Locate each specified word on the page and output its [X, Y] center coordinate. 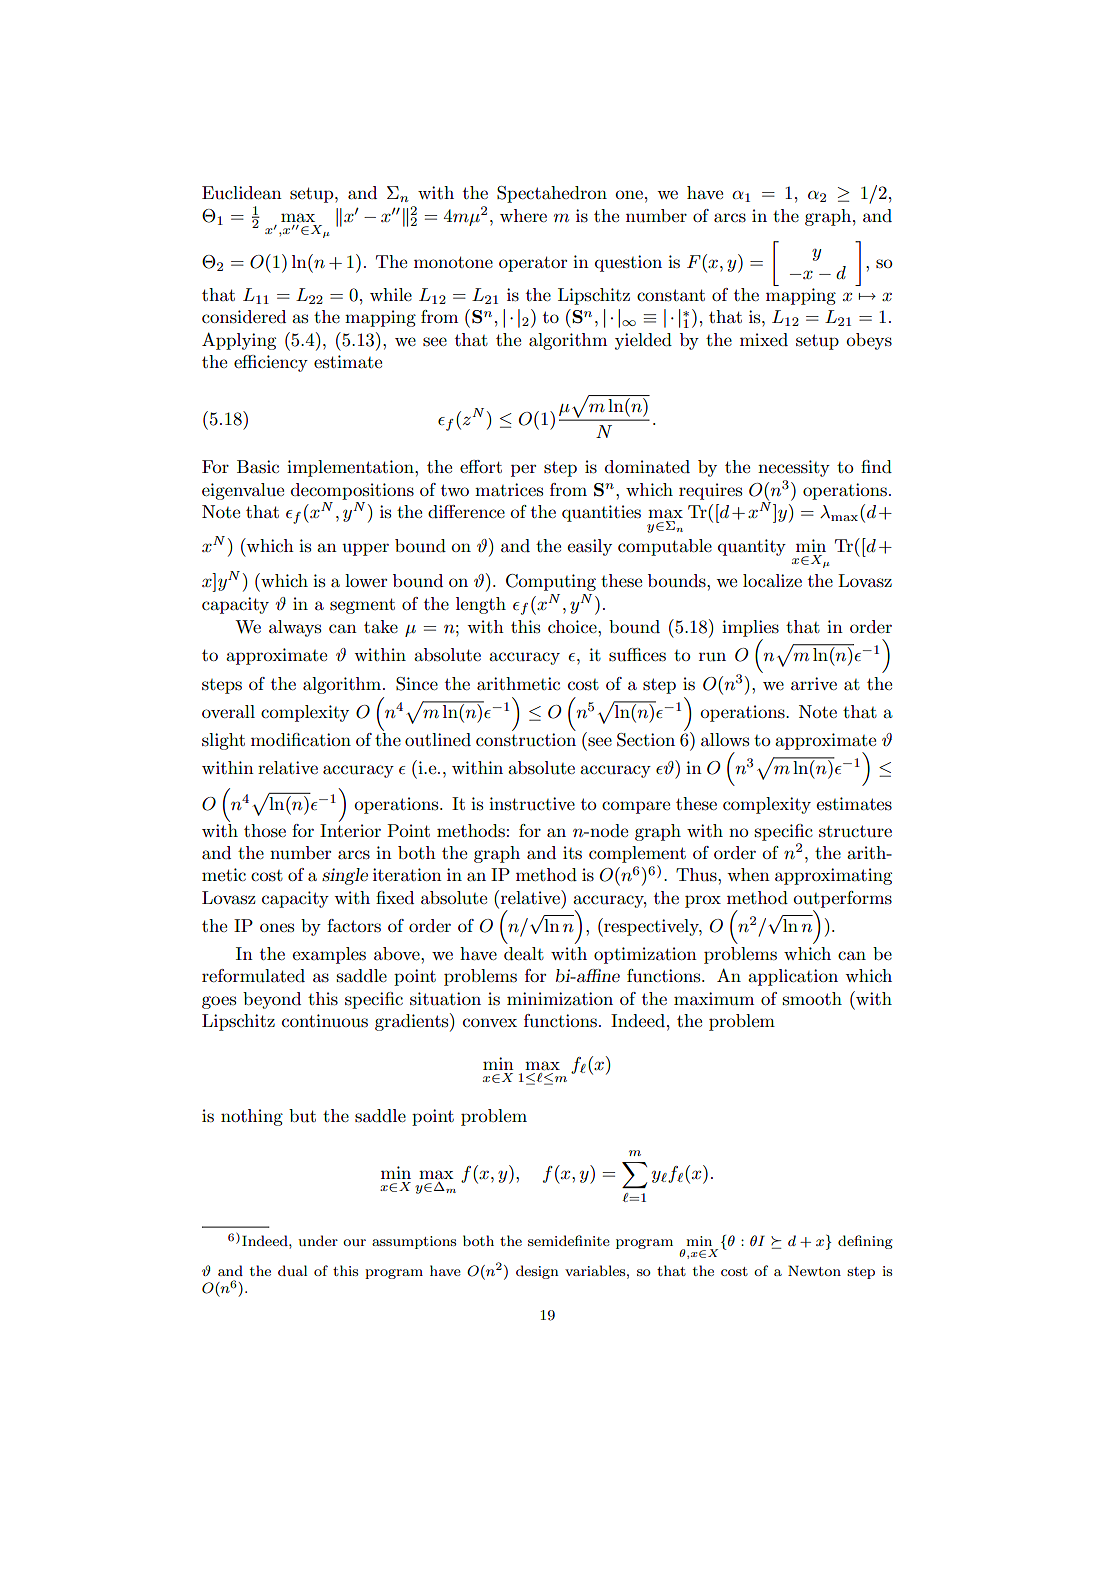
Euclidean [242, 192]
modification [301, 739]
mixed [764, 339]
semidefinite [569, 1240]
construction [526, 740]
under [318, 1240]
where [523, 215]
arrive [814, 683]
